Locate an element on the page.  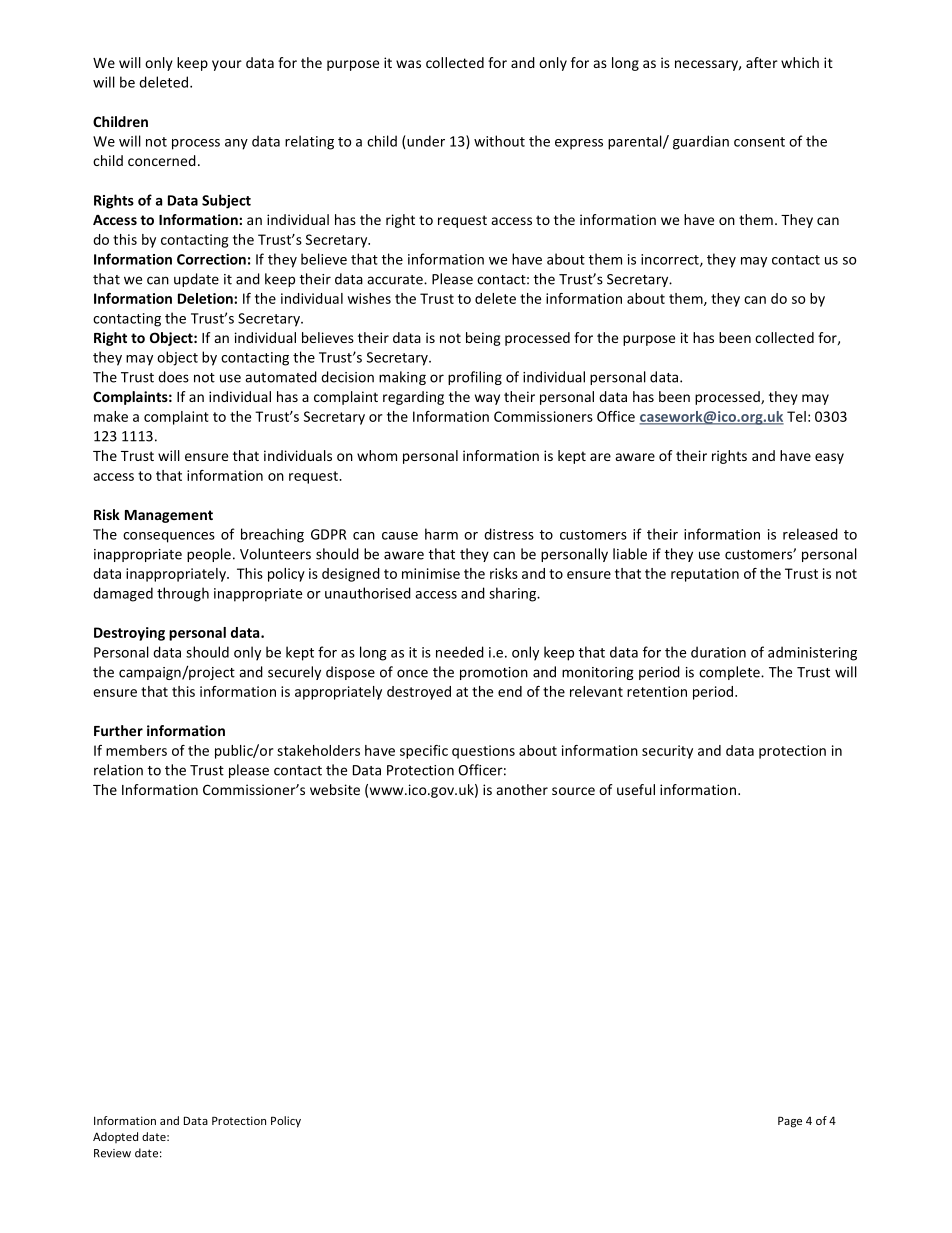
through is located at coordinates (183, 594).
